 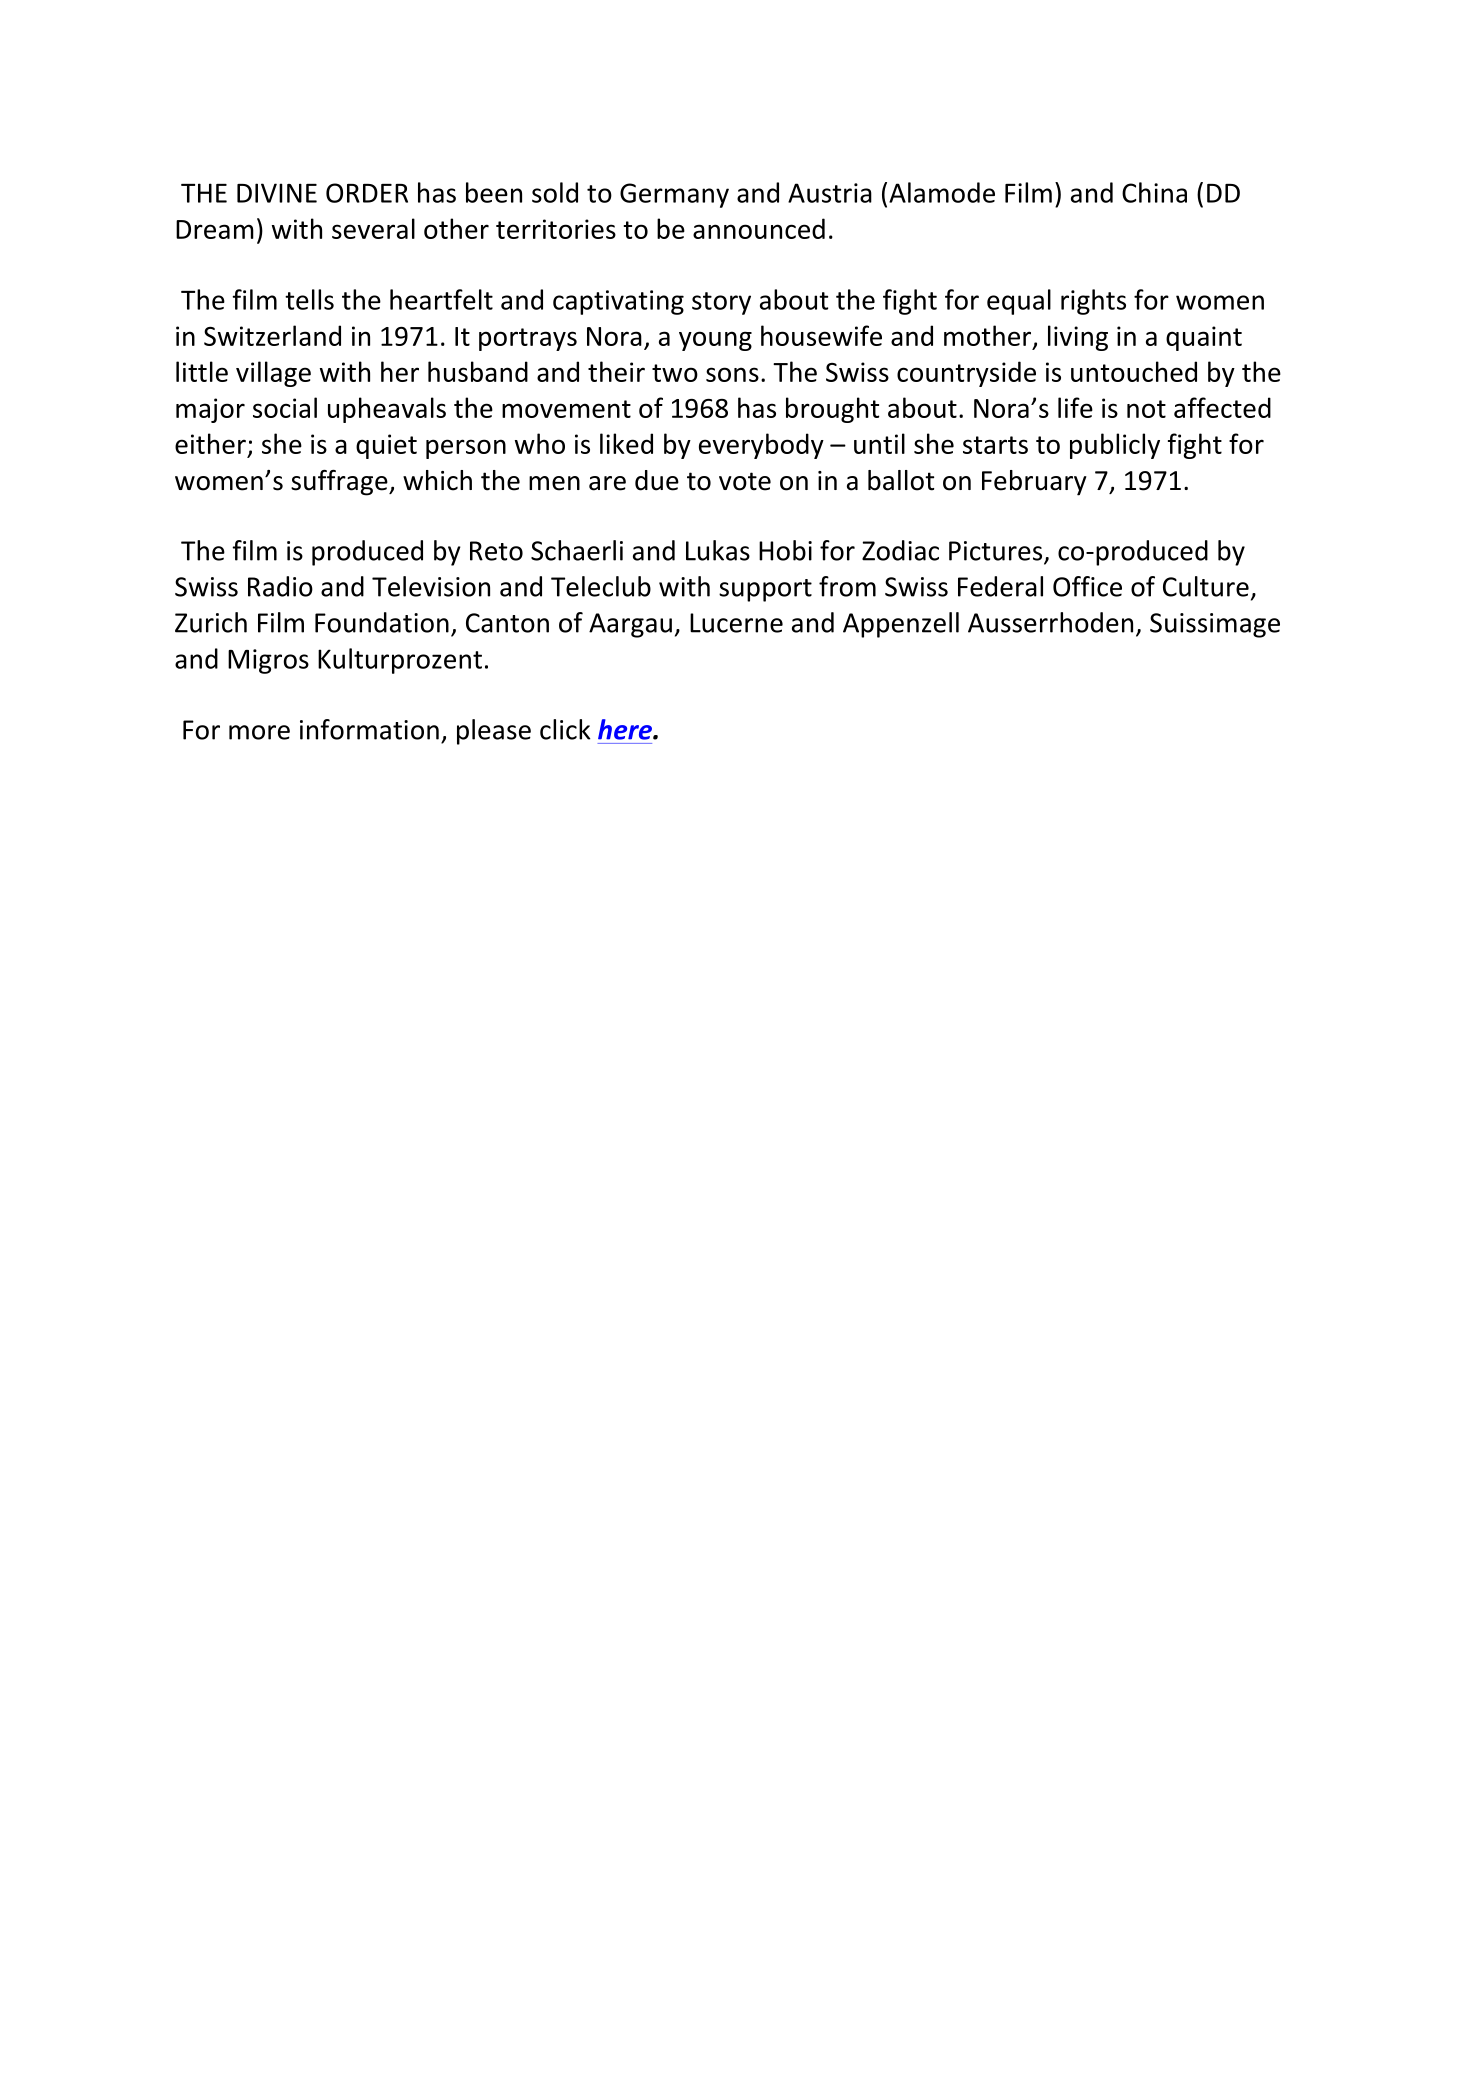 What do you see at coordinates (369, 729) in the screenshot?
I see `information` at bounding box center [369, 729].
